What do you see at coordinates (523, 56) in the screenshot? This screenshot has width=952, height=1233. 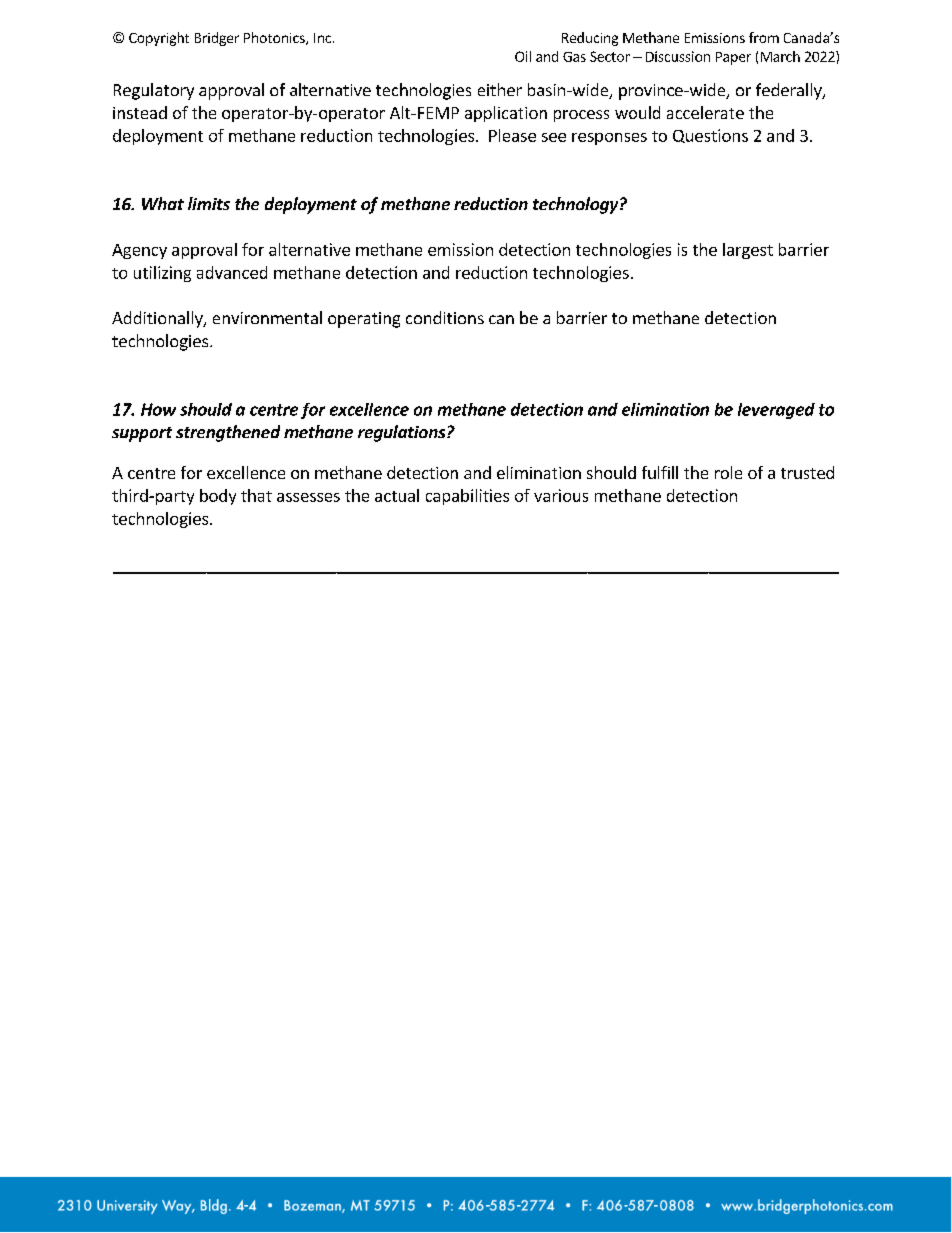 I see `Oil` at bounding box center [523, 56].
